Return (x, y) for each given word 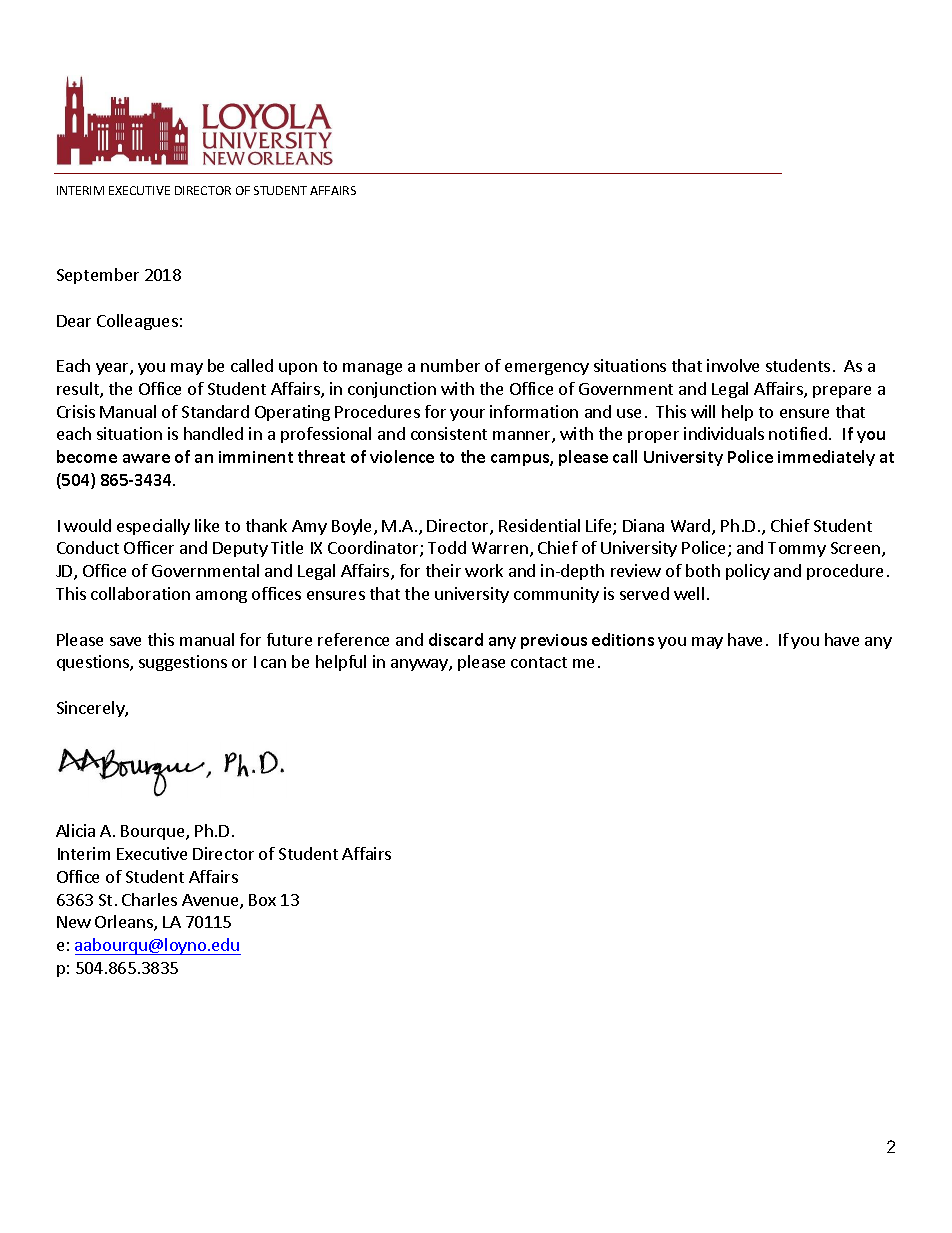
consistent (449, 433)
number (450, 365)
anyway (420, 665)
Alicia (75, 830)
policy (748, 572)
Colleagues (137, 322)
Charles (149, 899)
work (484, 570)
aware (146, 458)
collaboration (140, 593)
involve (733, 365)
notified (798, 433)
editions (623, 639)
